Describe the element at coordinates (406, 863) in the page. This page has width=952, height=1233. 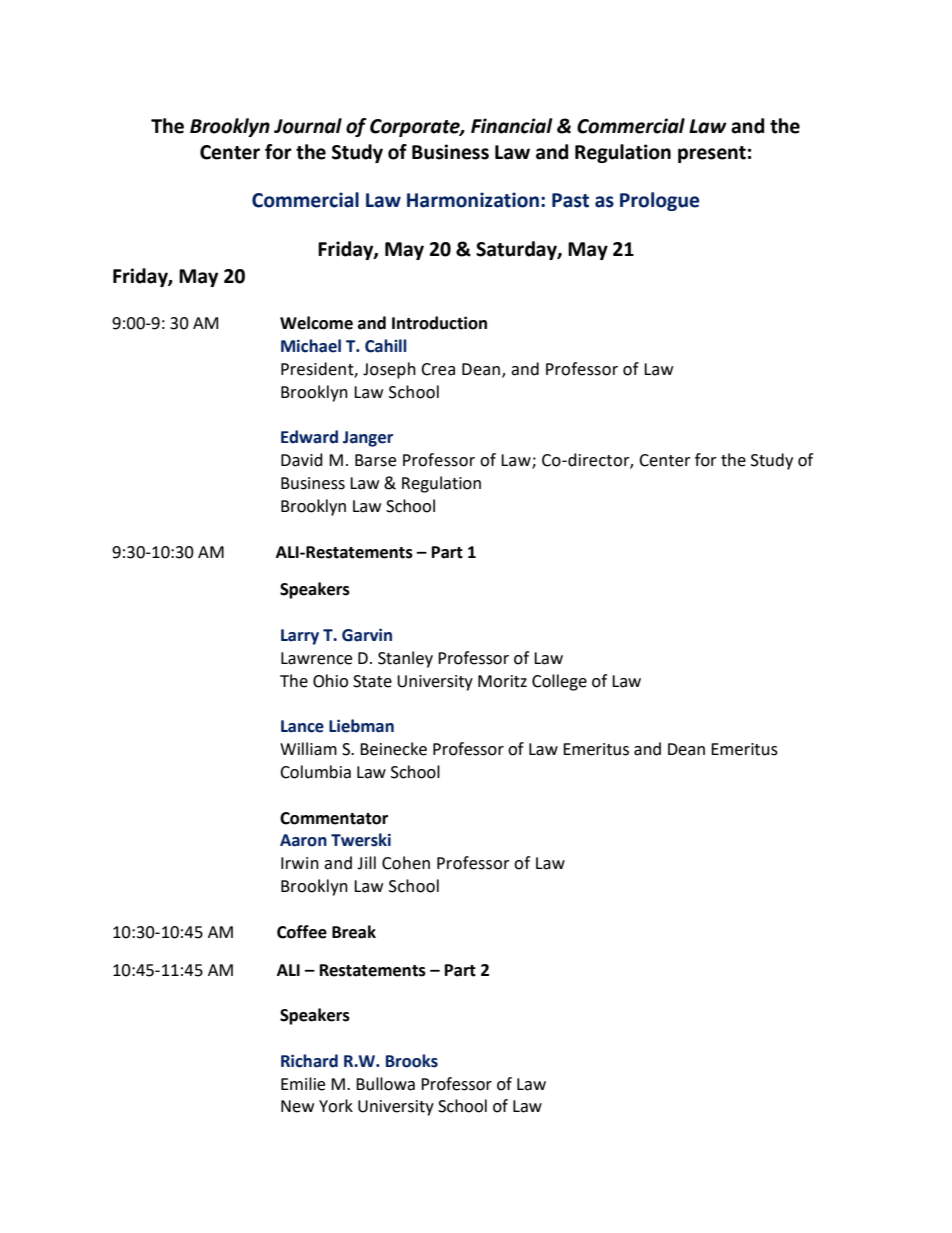
I see `Cohen` at that location.
